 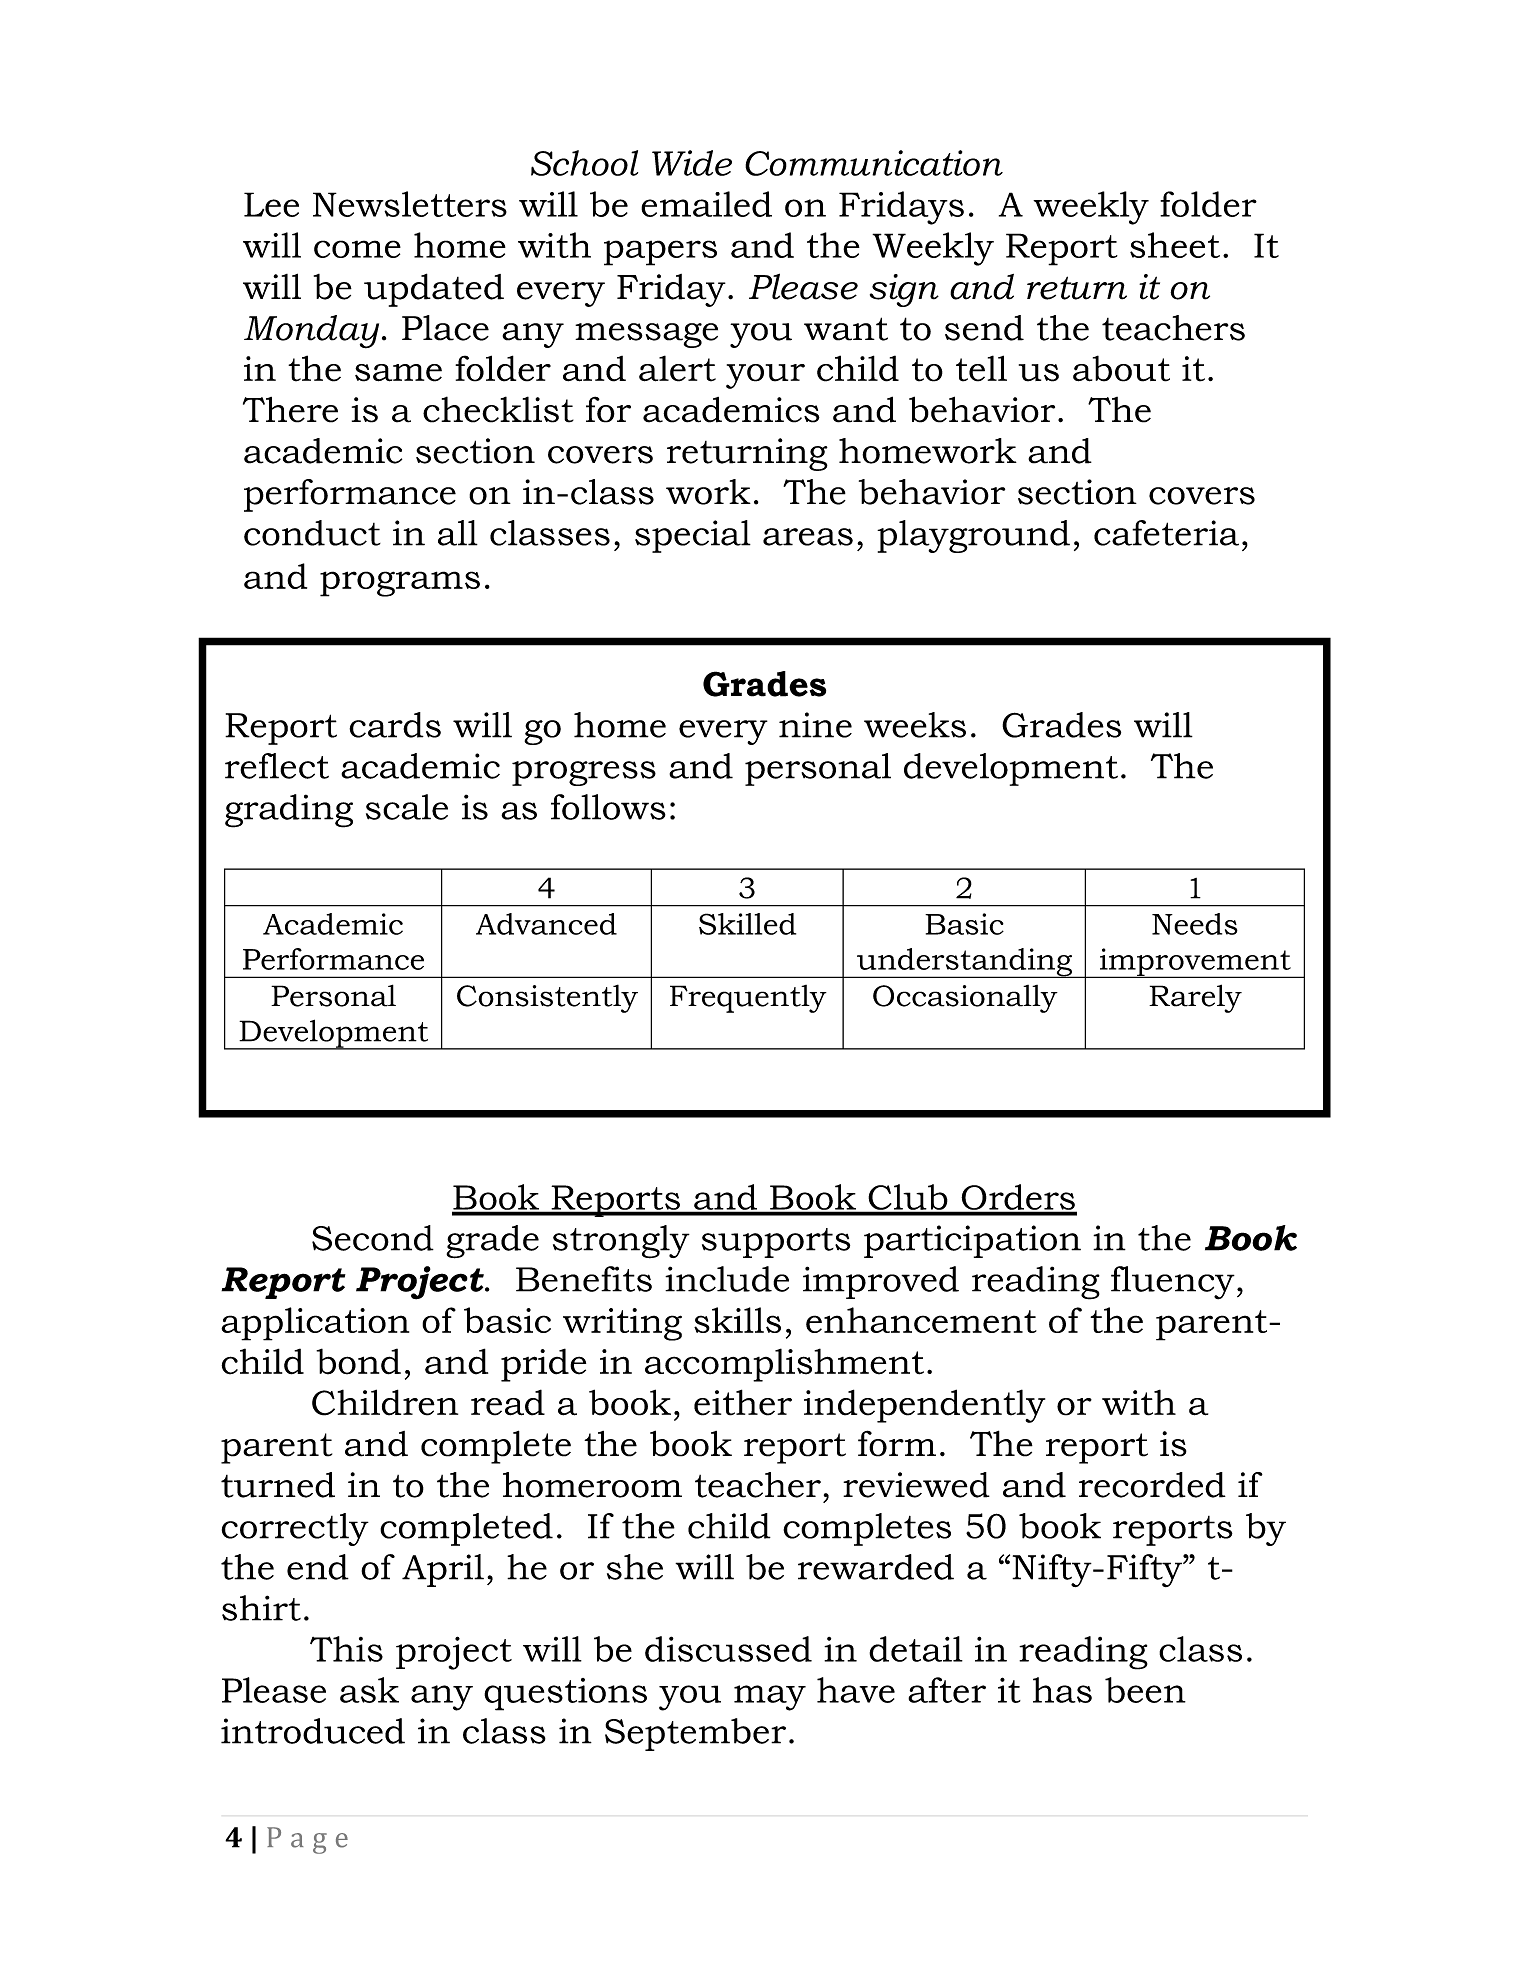 What do you see at coordinates (1195, 963) in the screenshot?
I see `improvement` at bounding box center [1195, 963].
